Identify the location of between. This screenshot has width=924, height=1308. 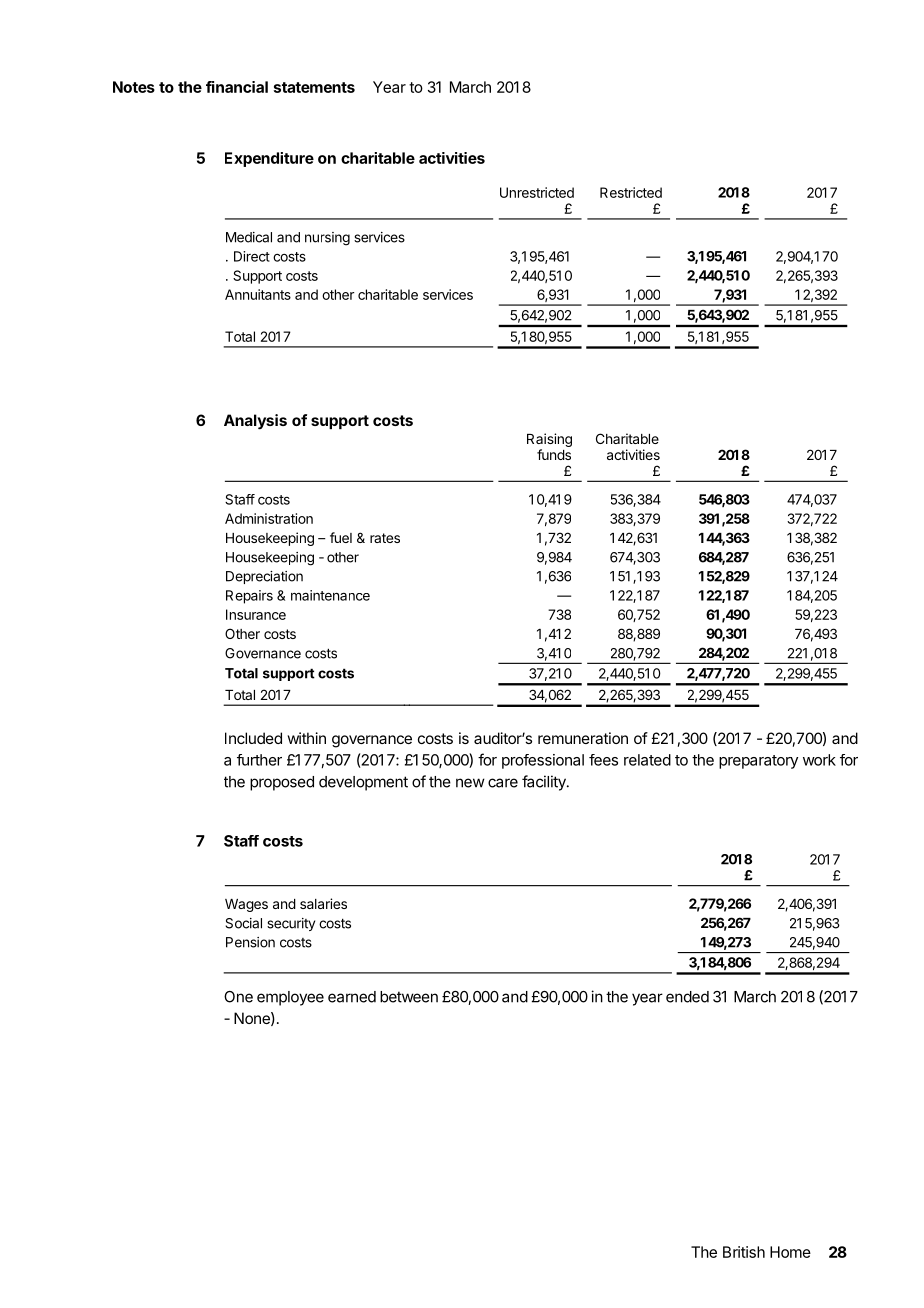
(409, 997).
